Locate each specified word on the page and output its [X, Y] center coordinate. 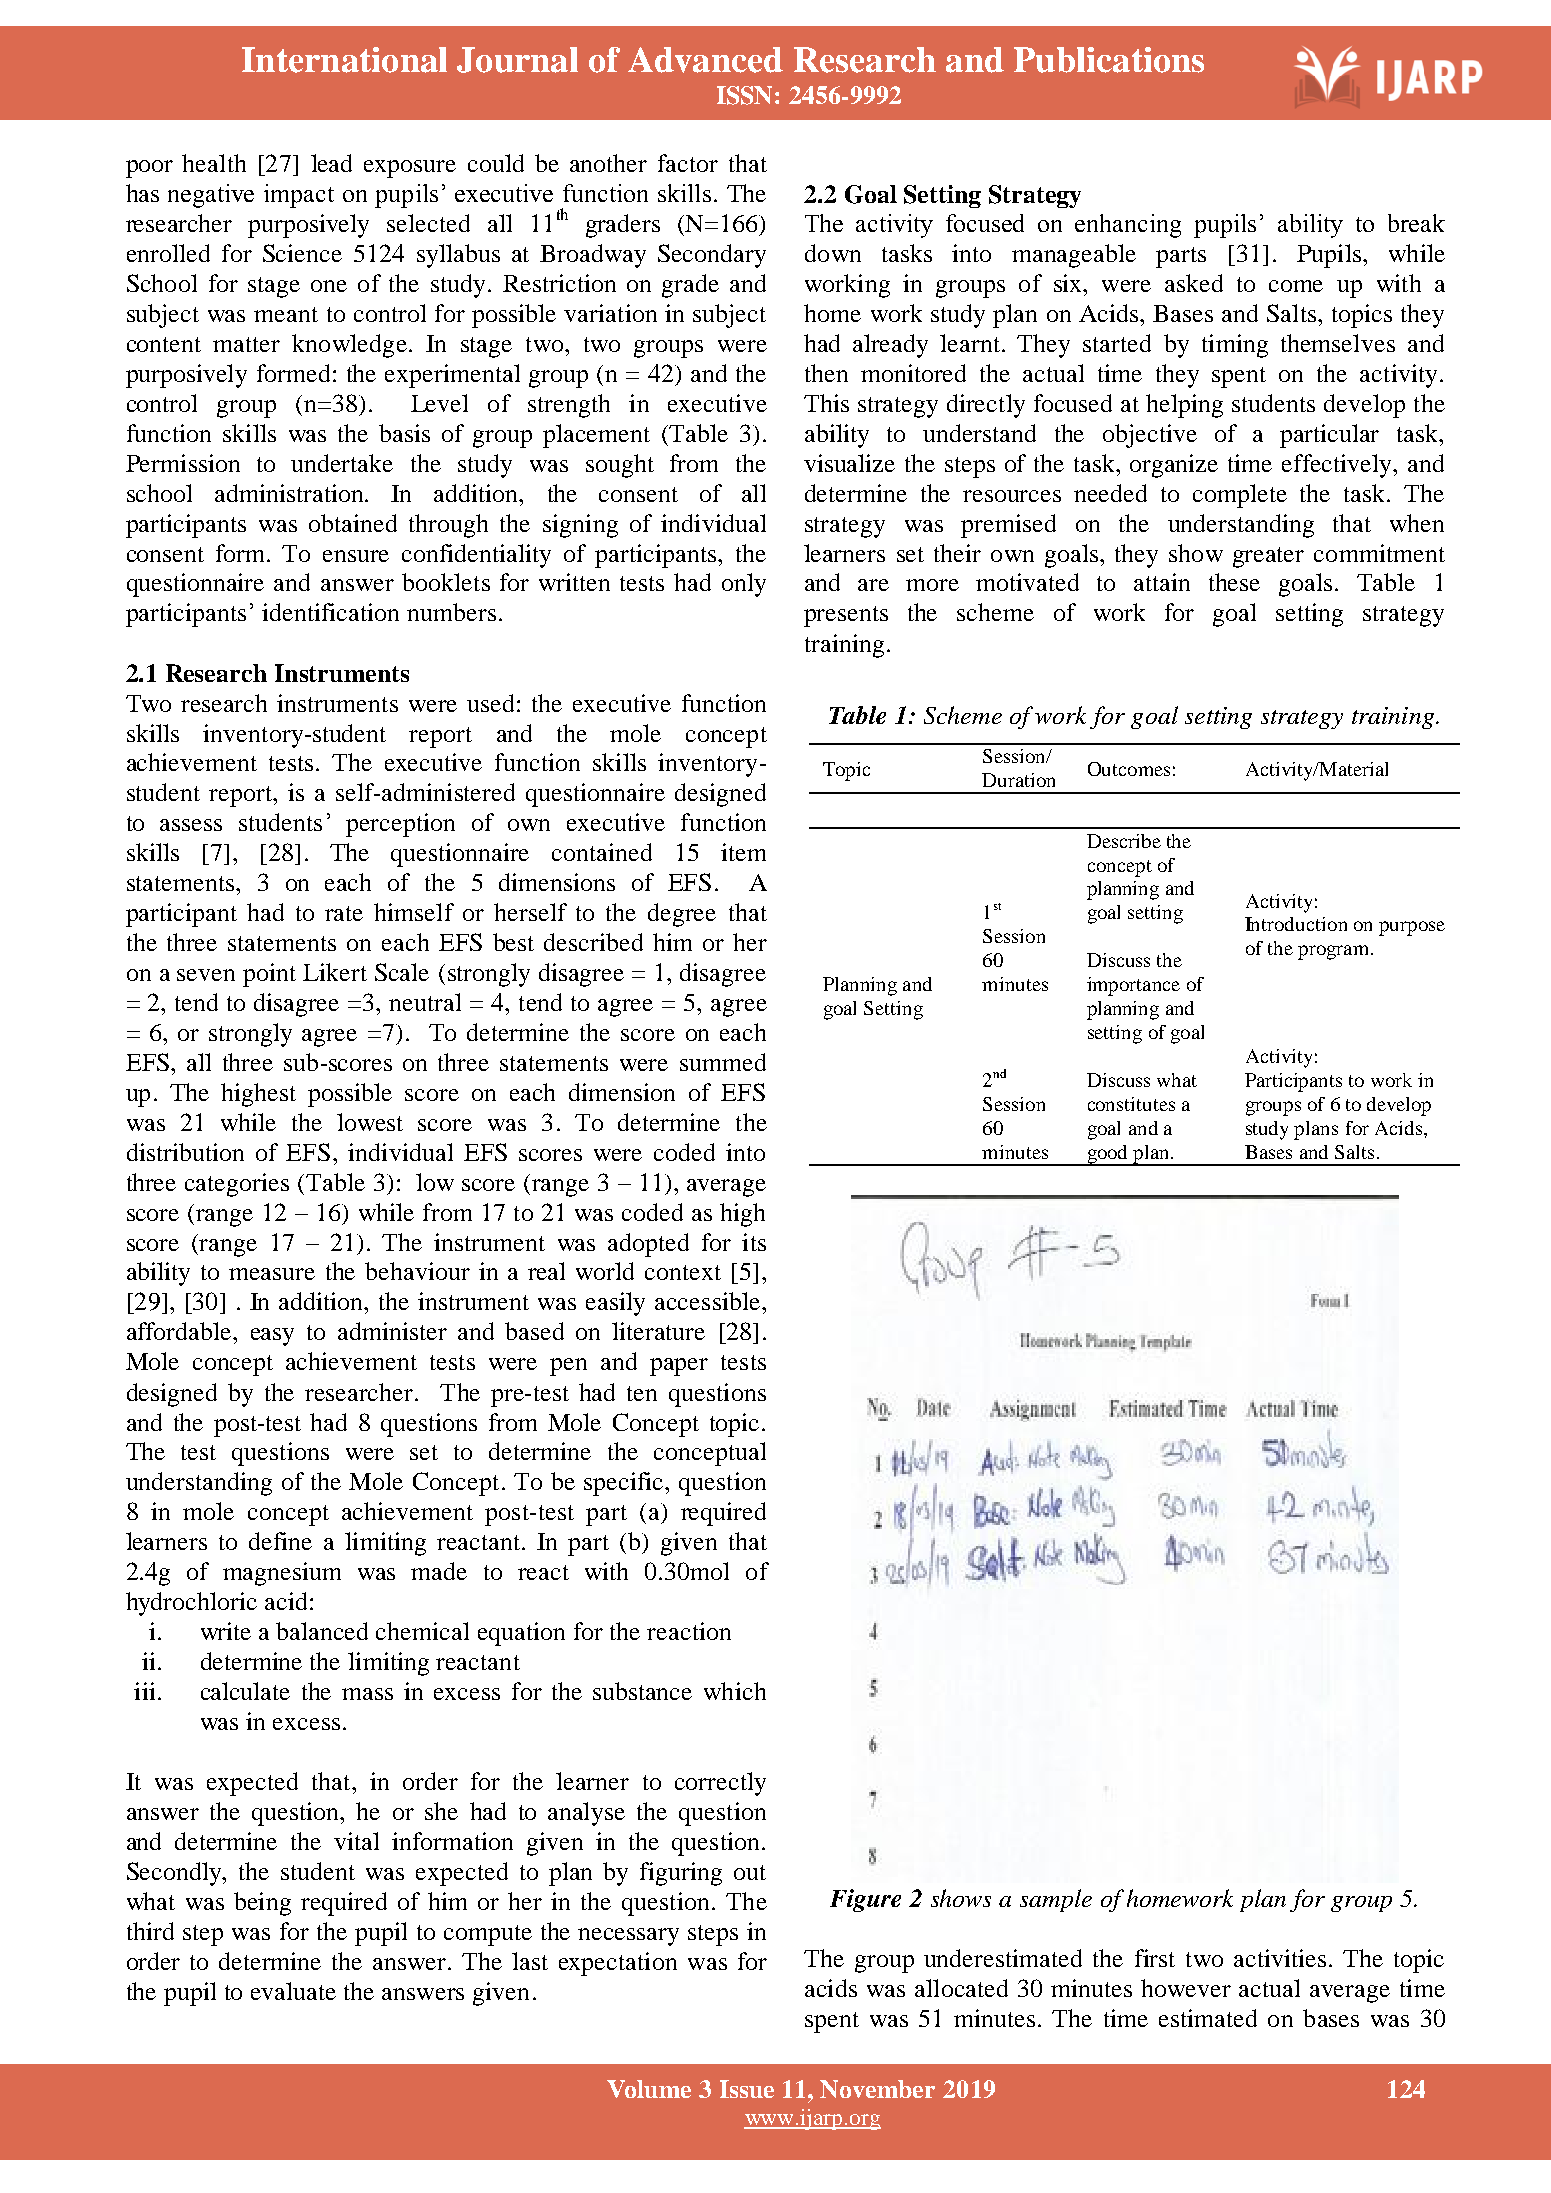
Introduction [1296, 924]
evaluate [293, 1991]
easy [272, 1337]
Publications [1109, 60]
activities [1280, 1958]
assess [191, 825]
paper [679, 1367]
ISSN [744, 95]
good [1107, 1155]
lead [331, 163]
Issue [747, 2089]
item [743, 852]
